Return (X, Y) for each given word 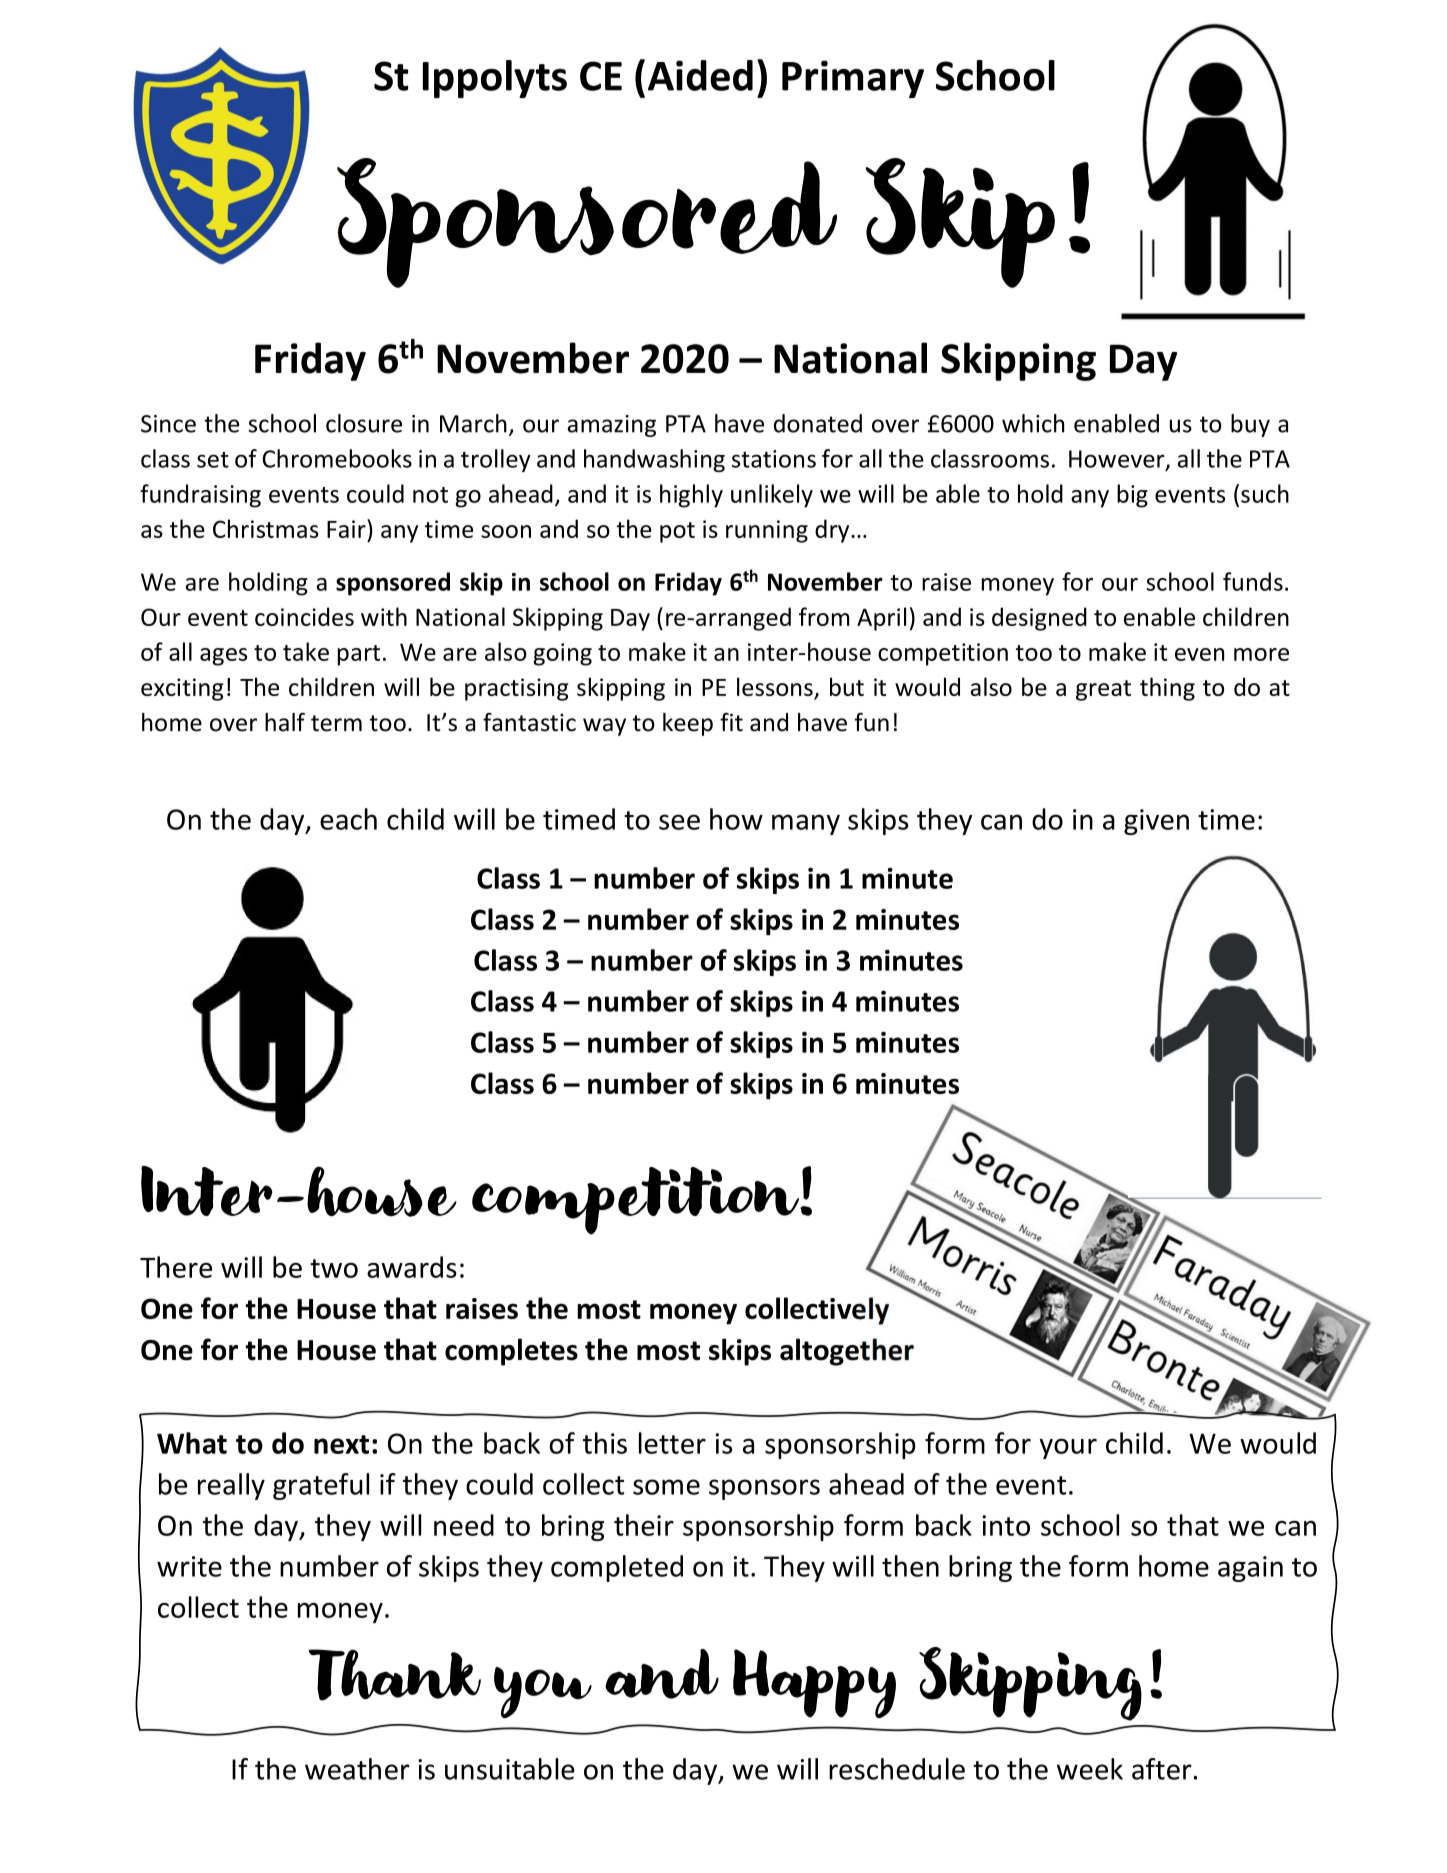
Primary (853, 79)
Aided (700, 75)
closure (364, 423)
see (679, 822)
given (1156, 822)
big (1132, 496)
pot (677, 532)
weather (357, 1769)
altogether (847, 1352)
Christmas (266, 528)
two (334, 1268)
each (348, 819)
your (1068, 1448)
